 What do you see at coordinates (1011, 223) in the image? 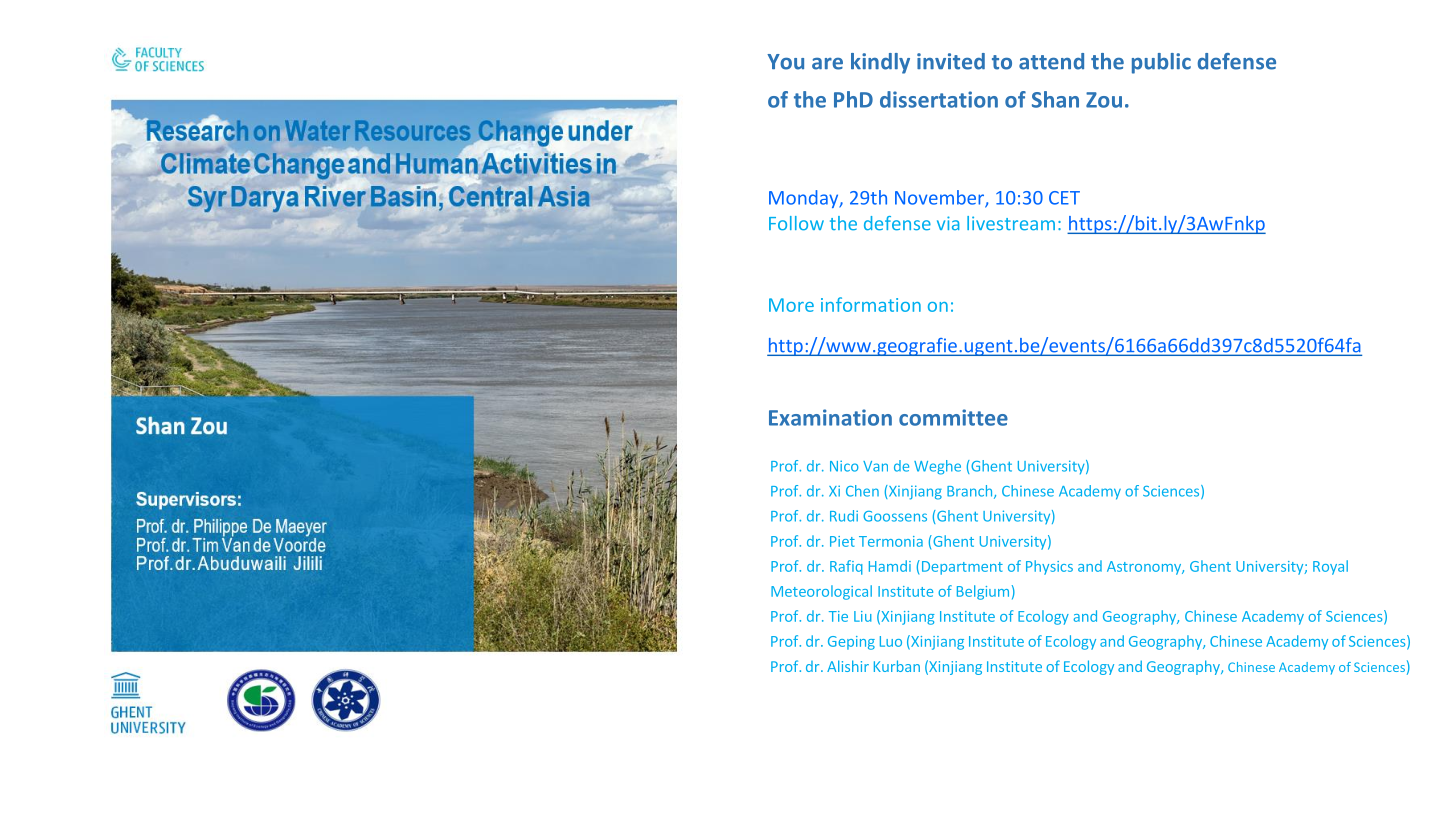
I see `livestream` at bounding box center [1011, 223].
